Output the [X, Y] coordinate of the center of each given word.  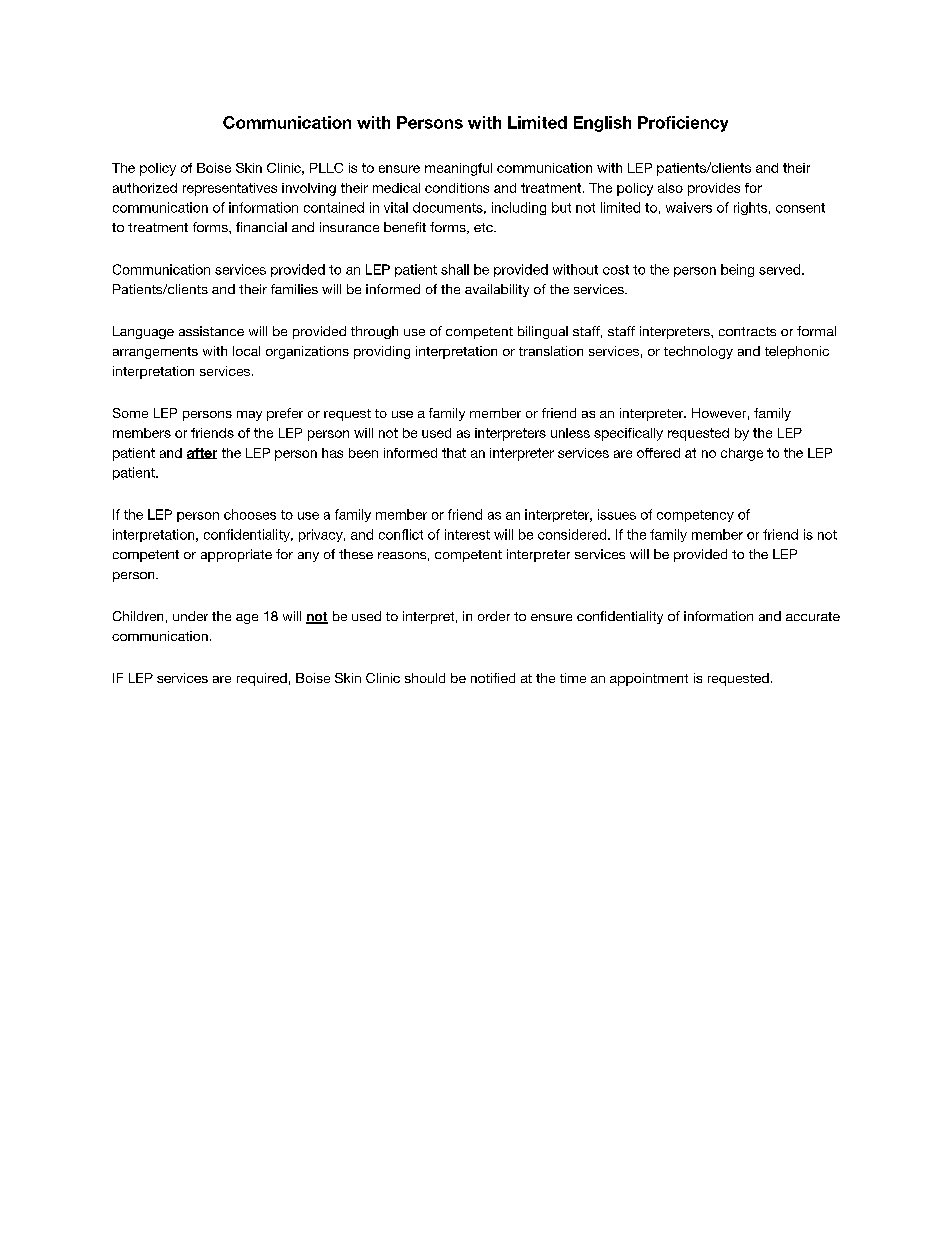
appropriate [236, 555]
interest [467, 534]
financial [261, 227]
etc [484, 227]
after [202, 453]
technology [698, 352]
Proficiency [683, 124]
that [454, 453]
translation [551, 351]
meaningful [458, 169]
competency [695, 516]
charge [742, 454]
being [737, 270]
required [262, 679]
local [246, 351]
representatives [230, 189]
